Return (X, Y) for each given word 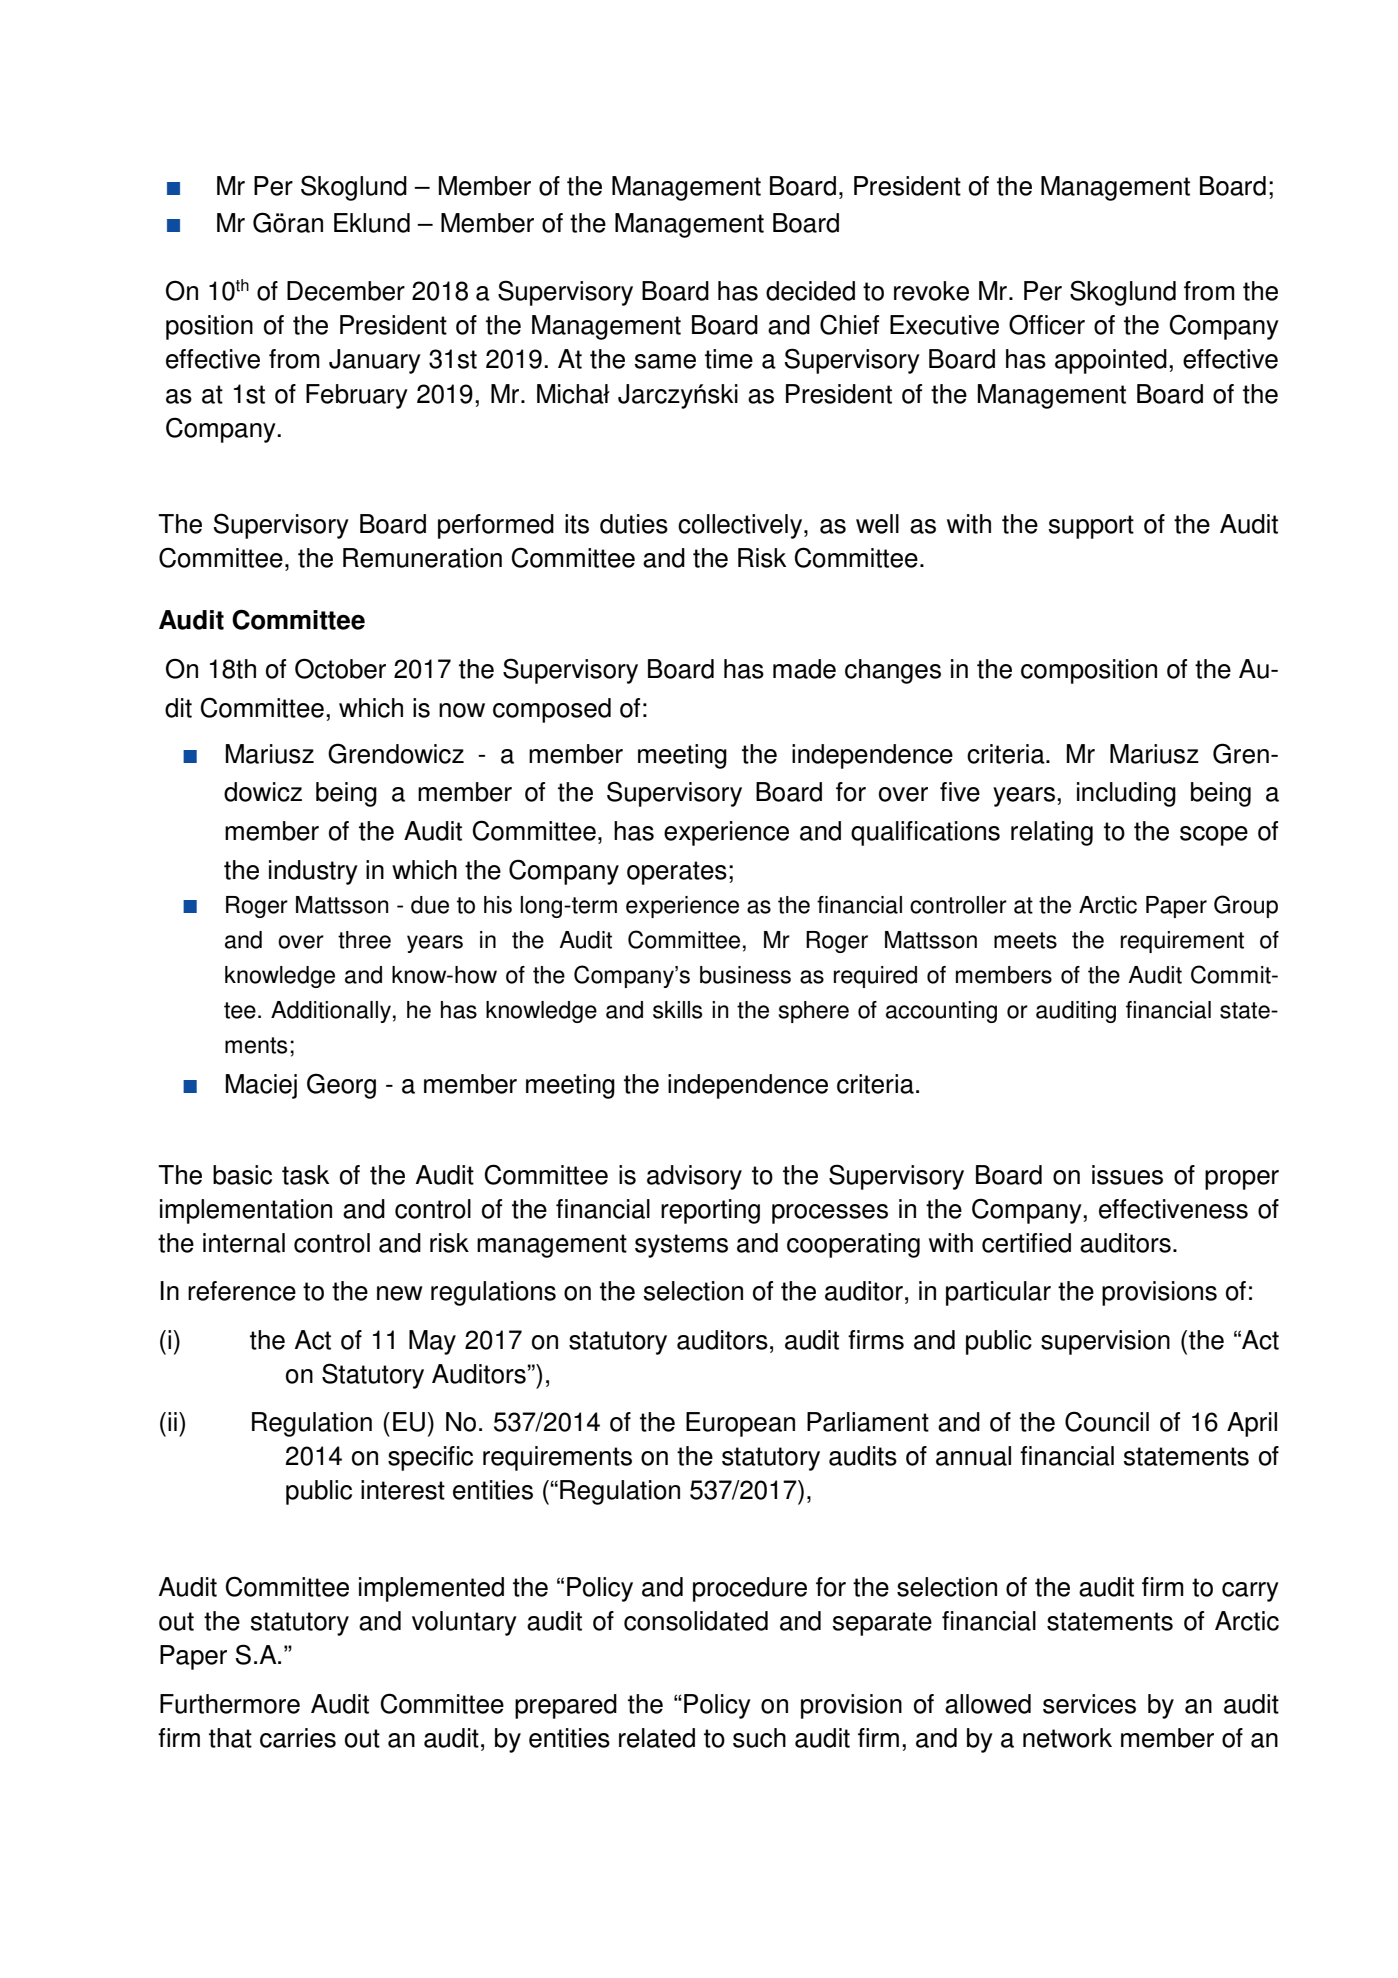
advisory (694, 1177)
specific (430, 1458)
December (346, 291)
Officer (1047, 324)
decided (810, 291)
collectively (741, 526)
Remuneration (422, 558)
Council (1107, 1421)
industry (313, 872)
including (1126, 794)
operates (677, 873)
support (1091, 527)
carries (298, 1738)
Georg (341, 1086)
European (740, 1424)
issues (1127, 1175)
